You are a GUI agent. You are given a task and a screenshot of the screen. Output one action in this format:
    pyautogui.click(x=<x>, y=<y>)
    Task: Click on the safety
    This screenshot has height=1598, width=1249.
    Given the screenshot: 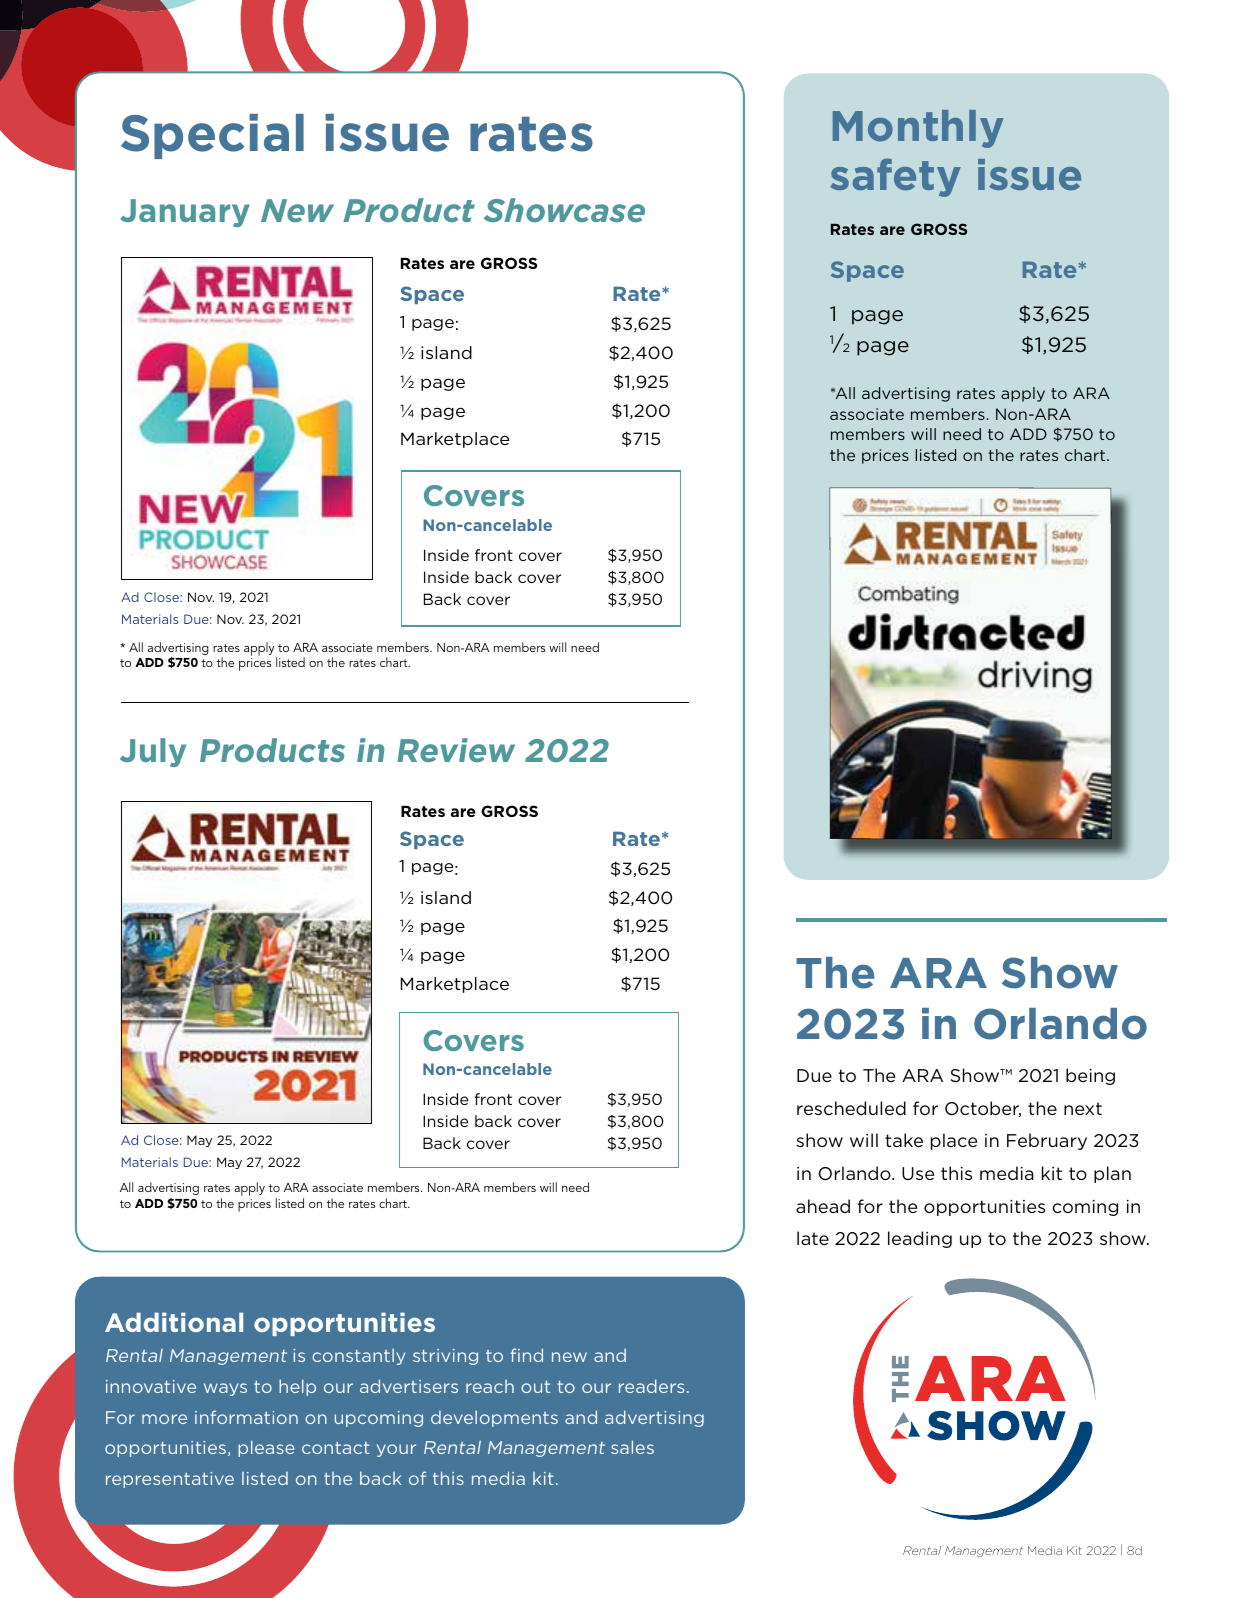 What is the action you would take?
    pyautogui.click(x=895, y=177)
